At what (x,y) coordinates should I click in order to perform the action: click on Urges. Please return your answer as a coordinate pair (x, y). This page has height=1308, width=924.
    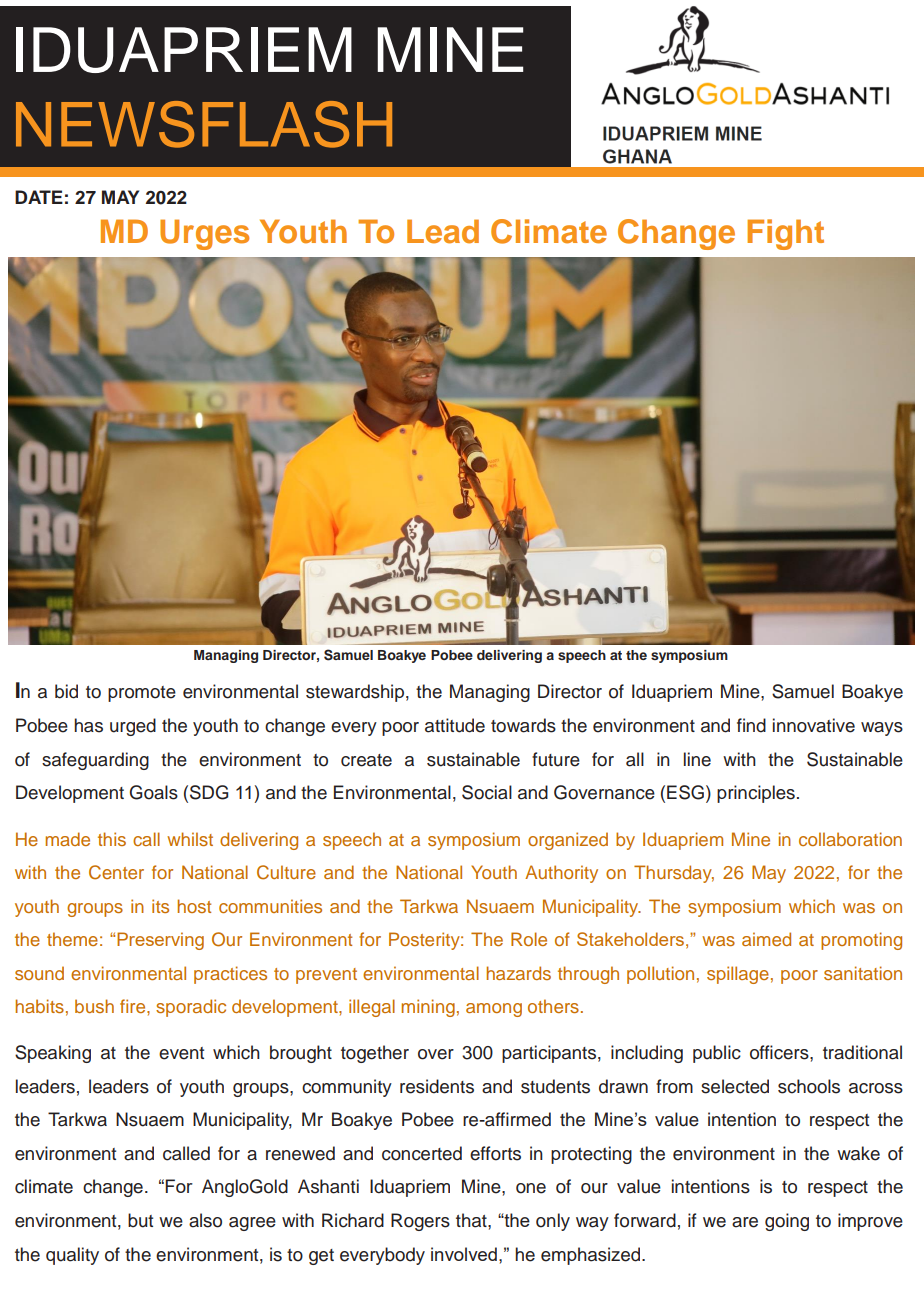
    Looking at the image, I should click on (204, 234).
